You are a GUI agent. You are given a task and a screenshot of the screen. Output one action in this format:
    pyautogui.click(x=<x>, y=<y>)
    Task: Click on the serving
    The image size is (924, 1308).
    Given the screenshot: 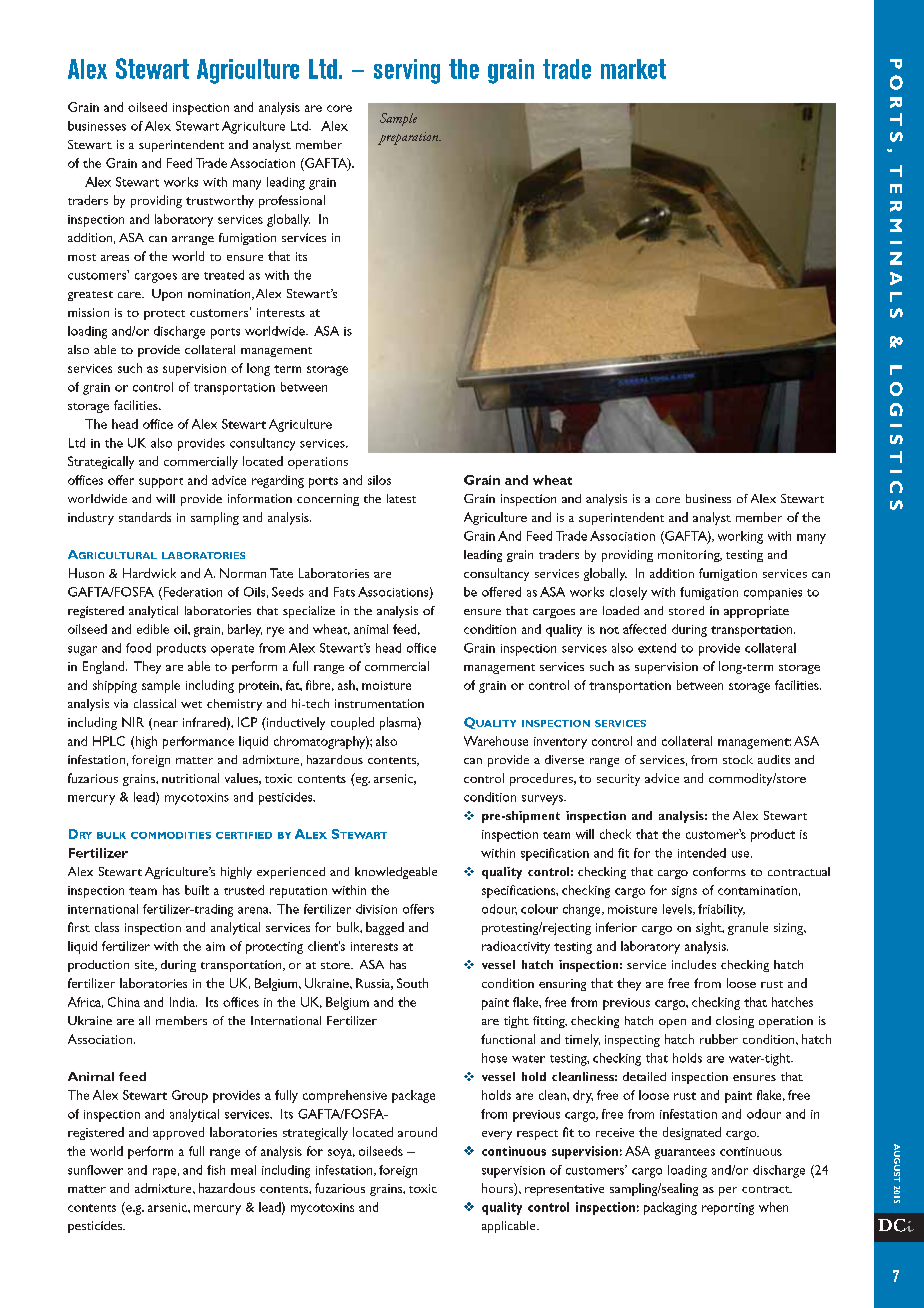 What is the action you would take?
    pyautogui.click(x=407, y=71)
